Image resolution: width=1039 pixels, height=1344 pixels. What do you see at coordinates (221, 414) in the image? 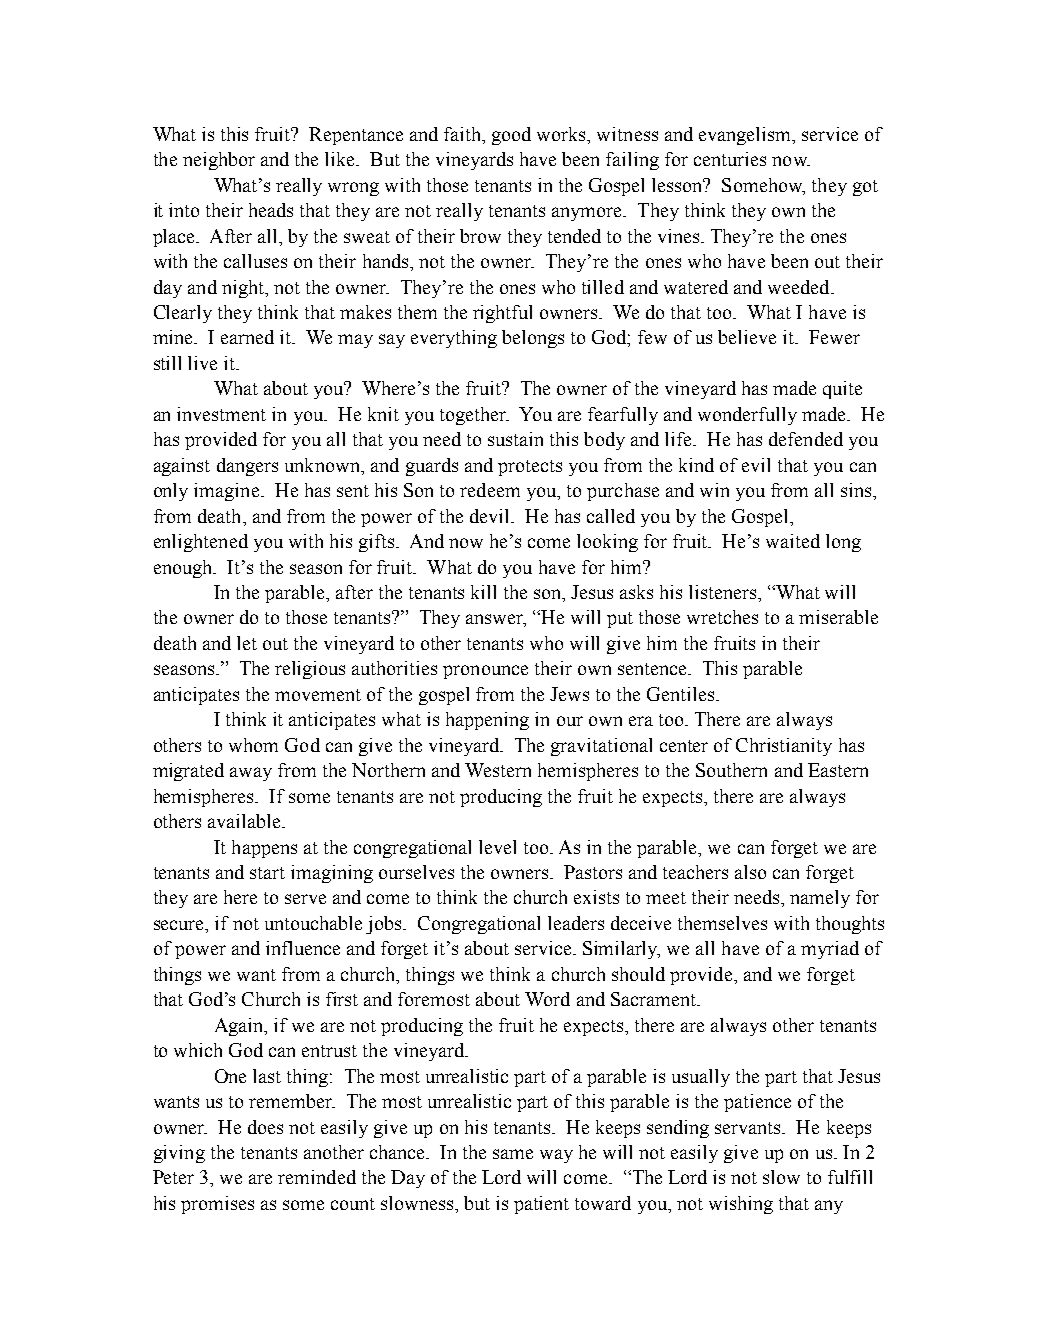
I see `investment` at bounding box center [221, 414].
